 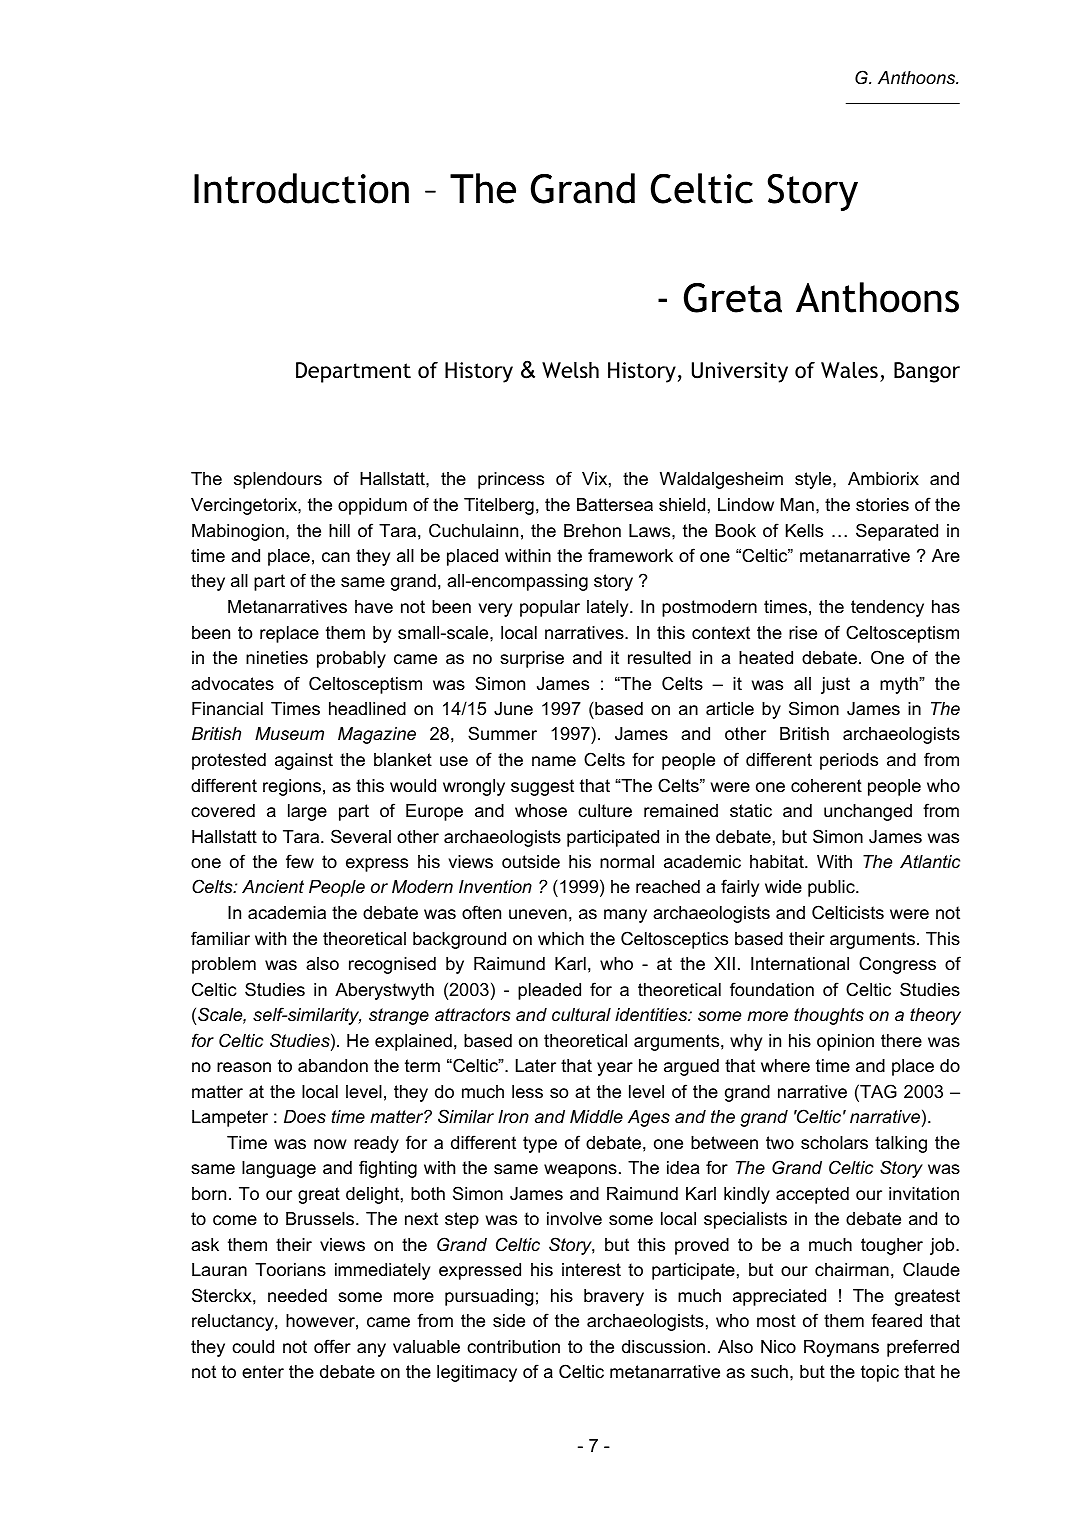 What do you see at coordinates (536, 1066) in the screenshot?
I see `Later` at bounding box center [536, 1066].
